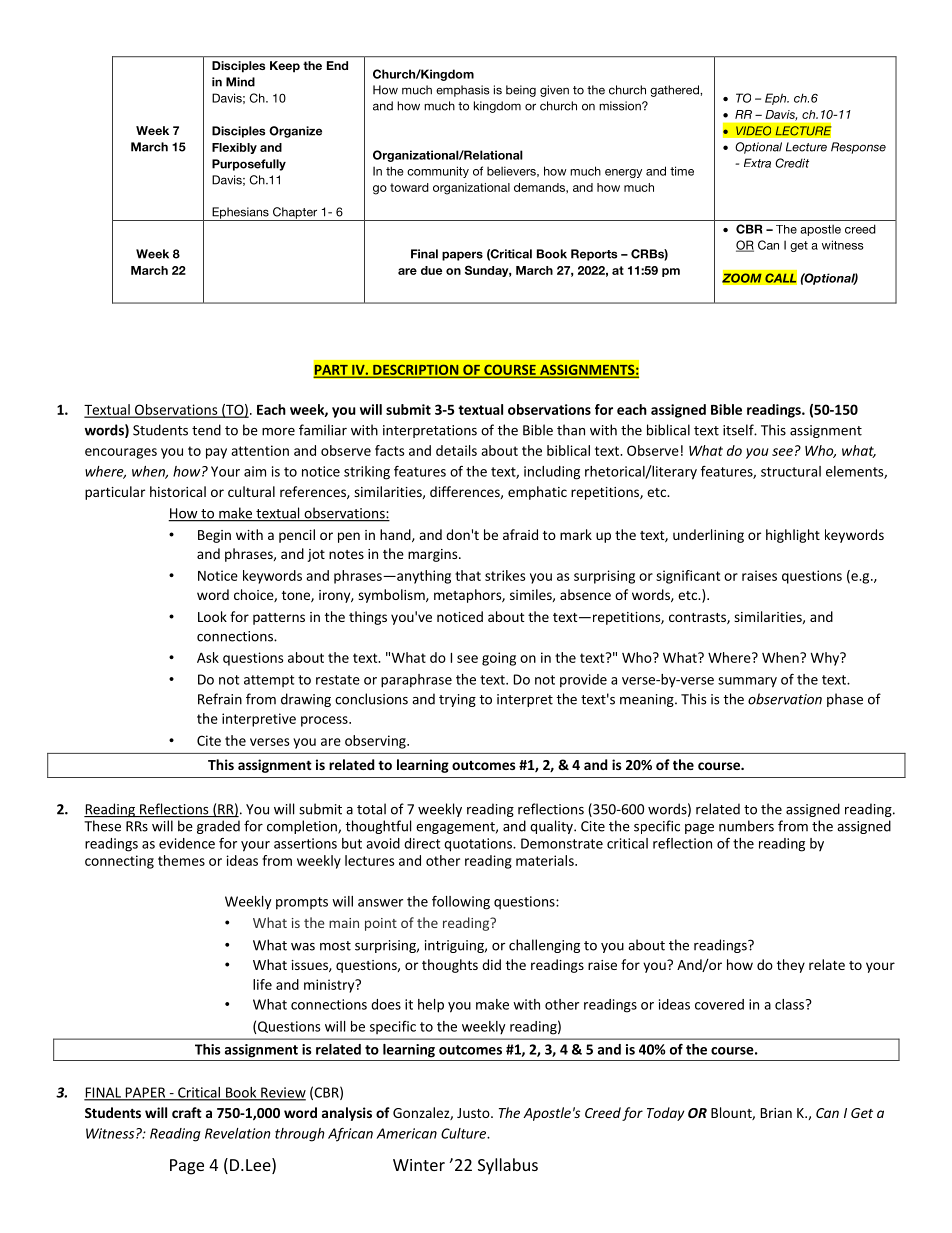  Describe the element at coordinates (791, 471) in the document. I see `structural` at that location.
